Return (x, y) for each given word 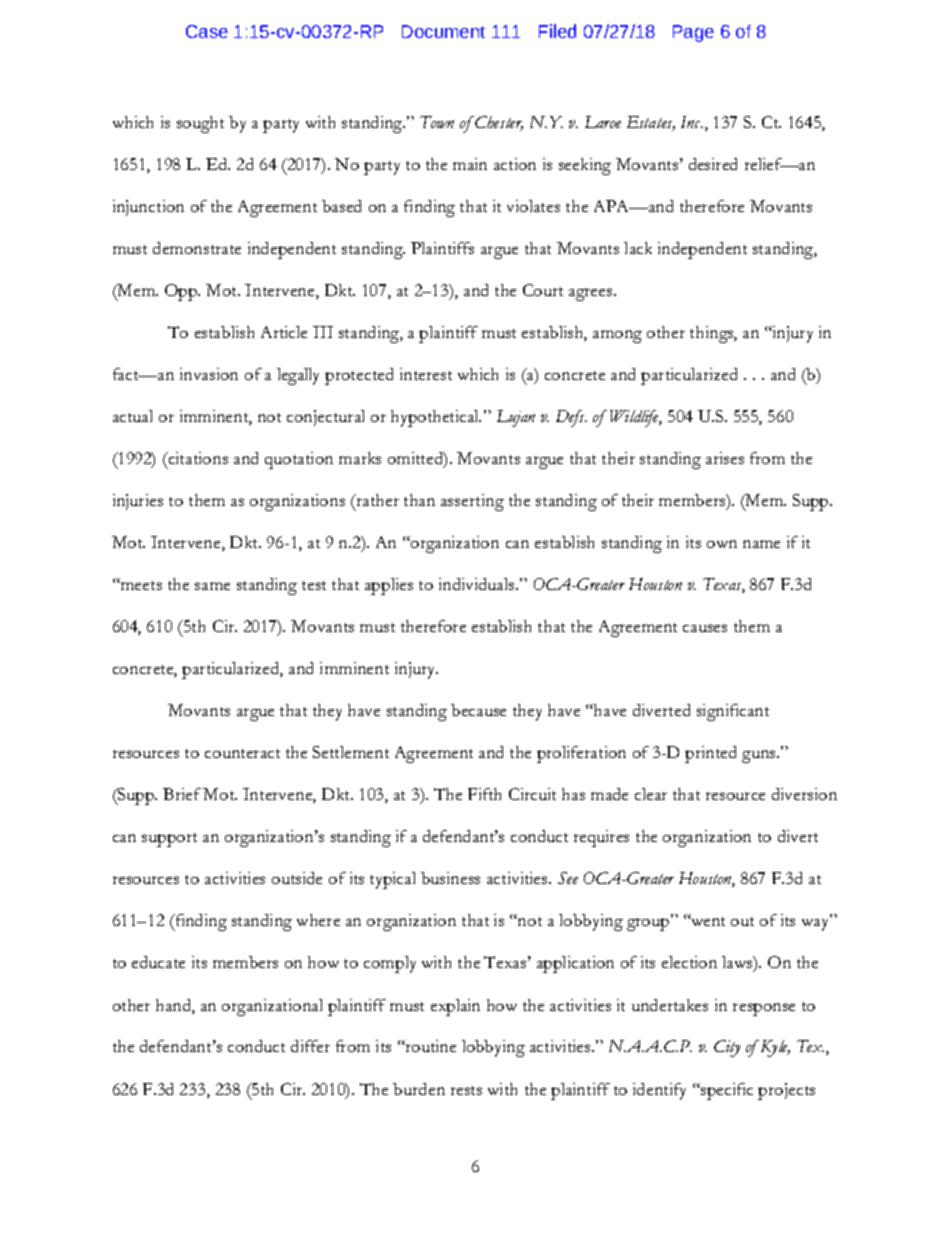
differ (310, 1046)
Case (207, 31)
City (727, 1048)
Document (443, 31)
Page (693, 33)
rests (466, 1090)
